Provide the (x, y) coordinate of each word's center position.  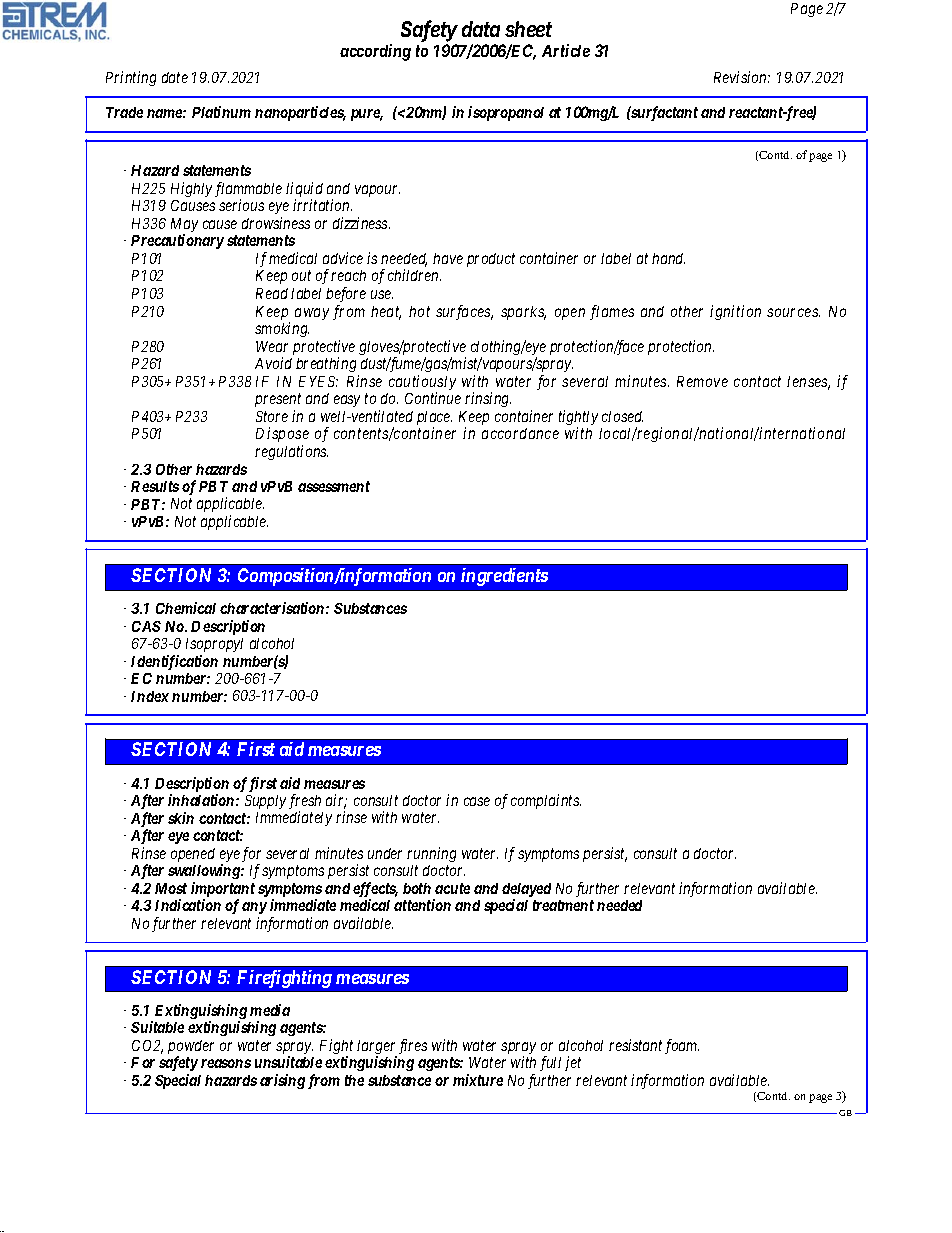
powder (191, 1048)
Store (272, 416)
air (336, 801)
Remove (702, 381)
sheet (528, 29)
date (175, 77)
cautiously (422, 384)
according (375, 52)
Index (150, 696)
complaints (546, 801)
